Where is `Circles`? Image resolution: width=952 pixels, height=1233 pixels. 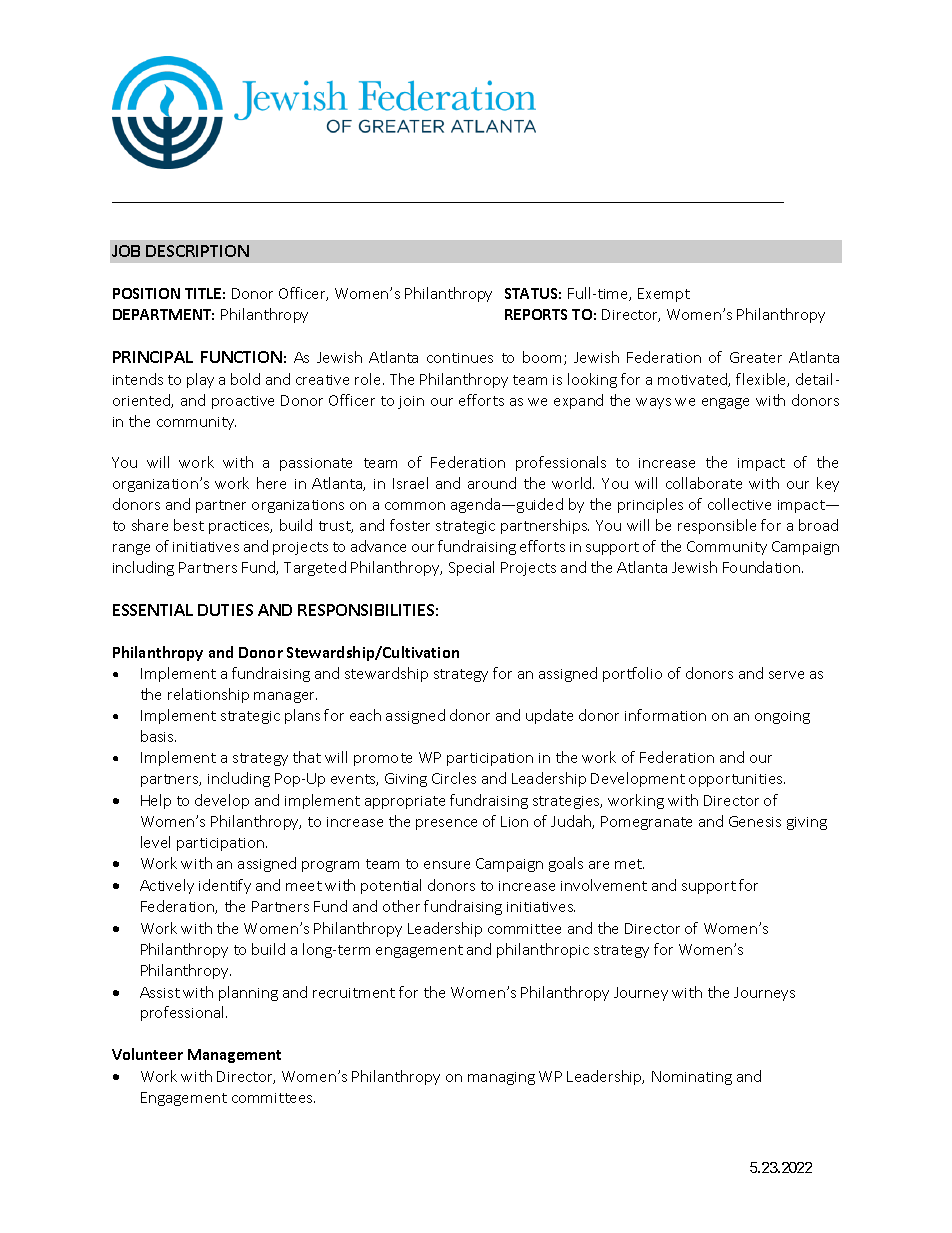 Circles is located at coordinates (454, 778).
